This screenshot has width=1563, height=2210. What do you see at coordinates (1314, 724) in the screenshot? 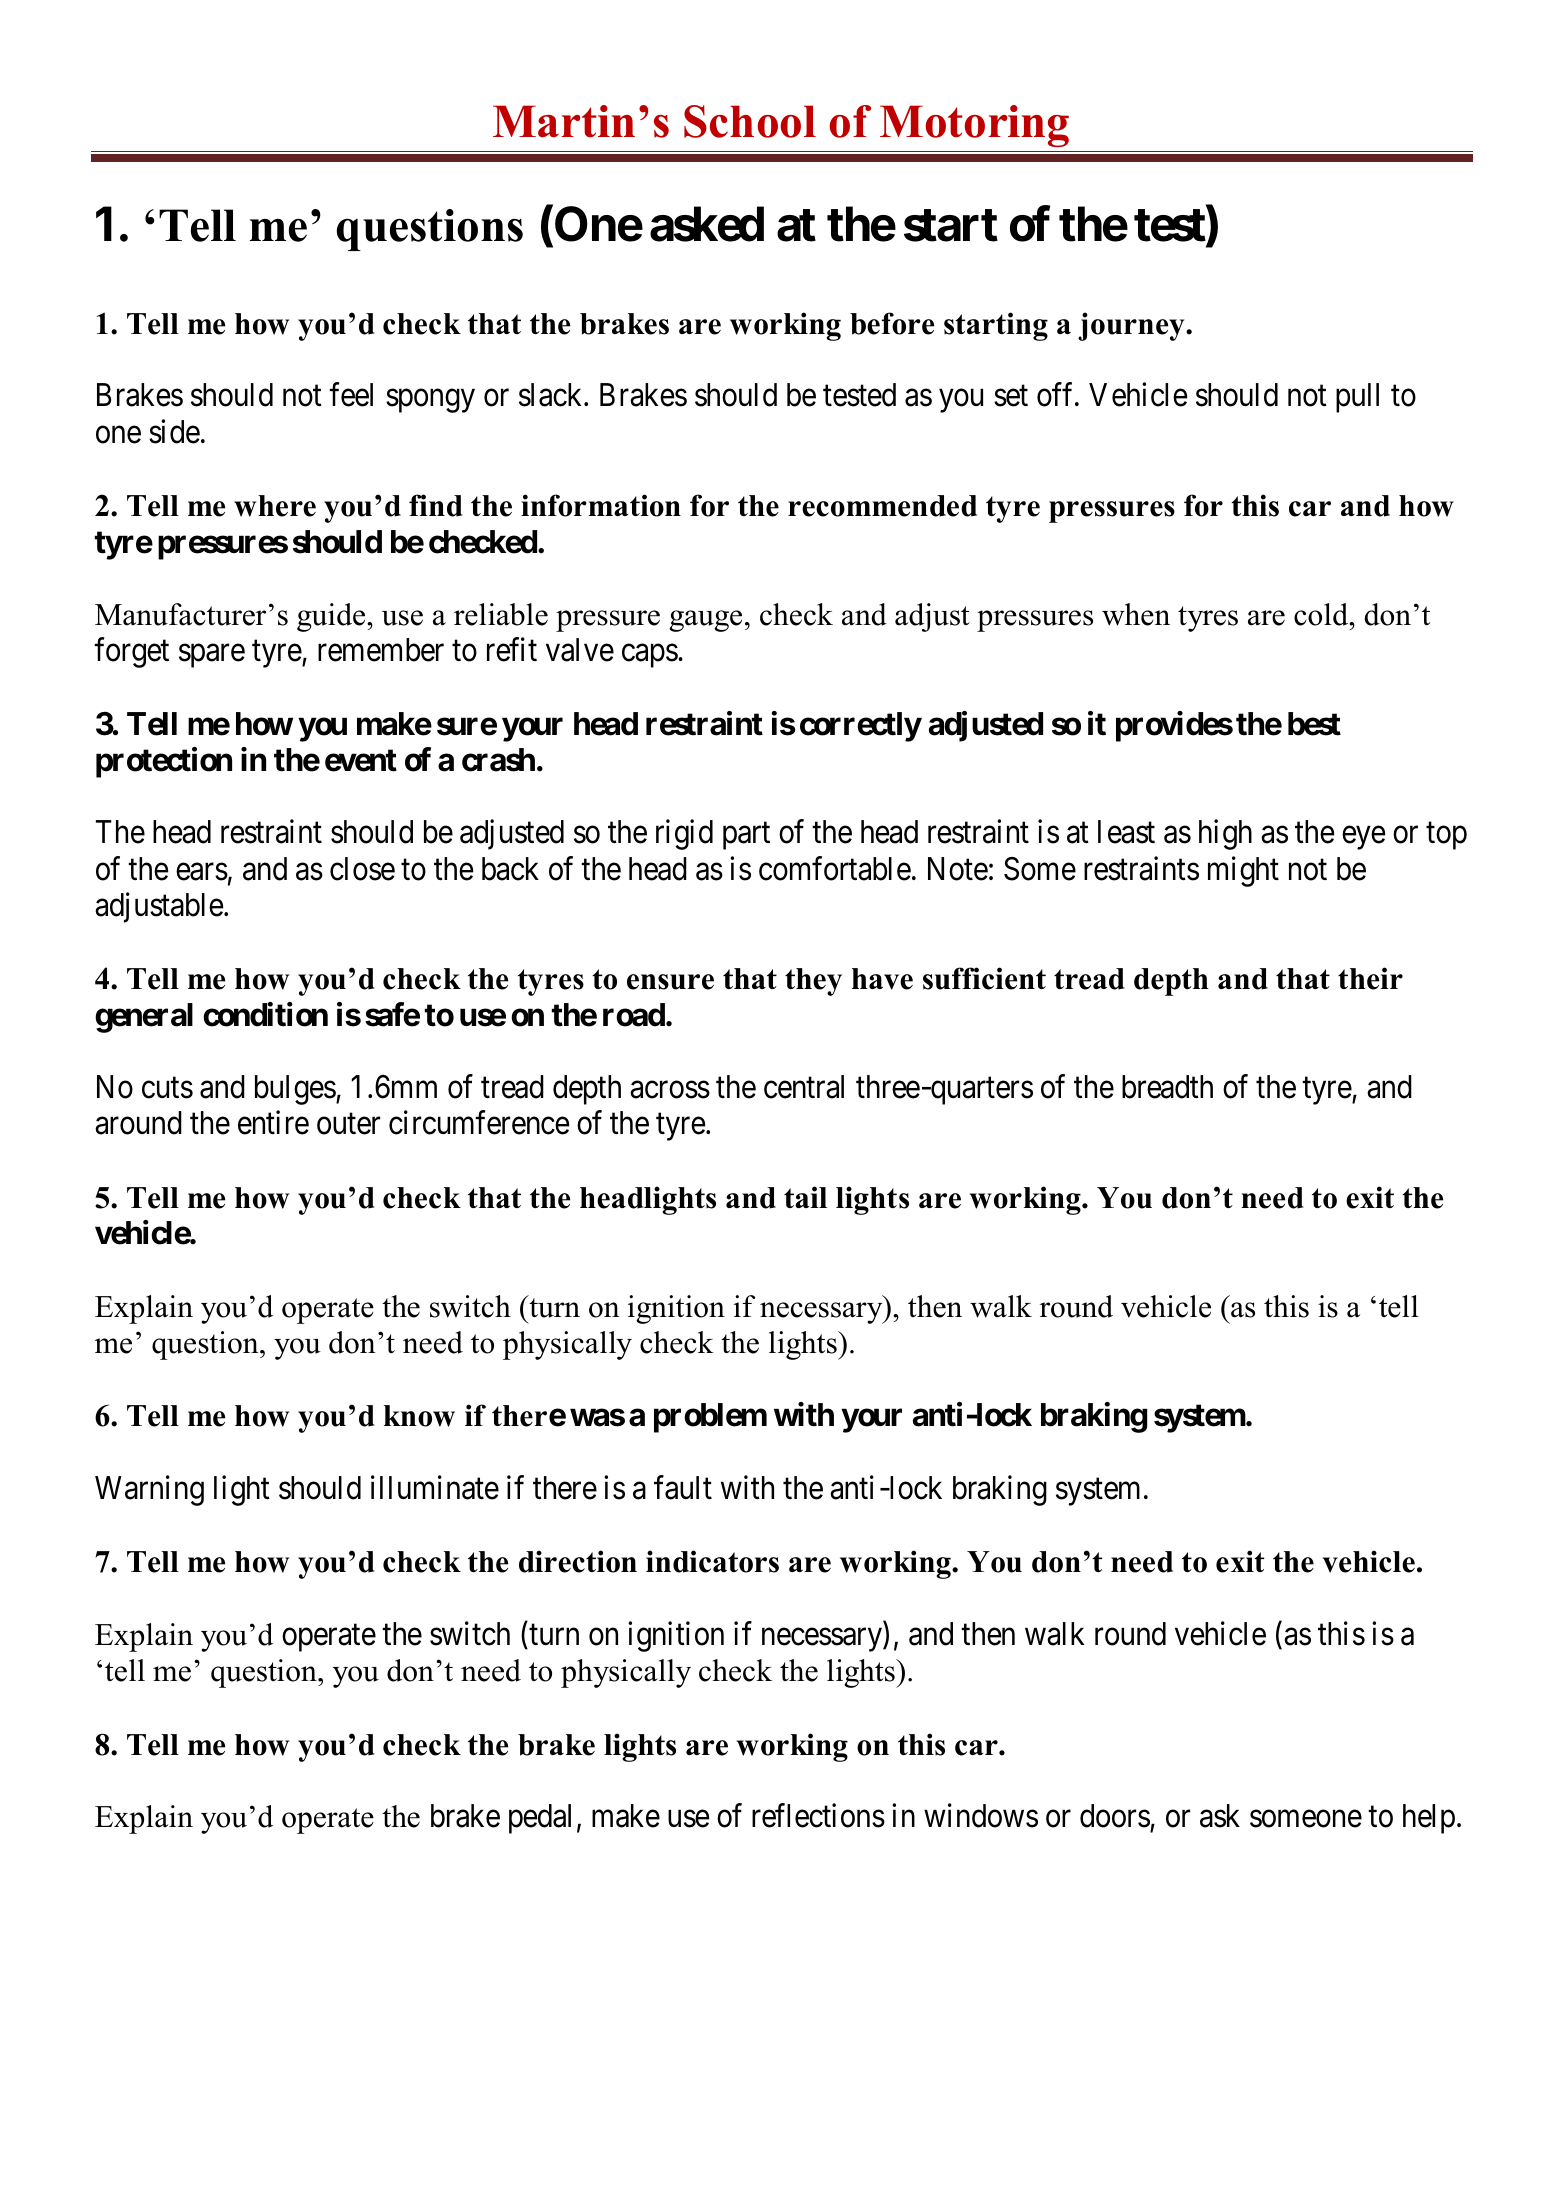
I see `best` at bounding box center [1314, 724].
